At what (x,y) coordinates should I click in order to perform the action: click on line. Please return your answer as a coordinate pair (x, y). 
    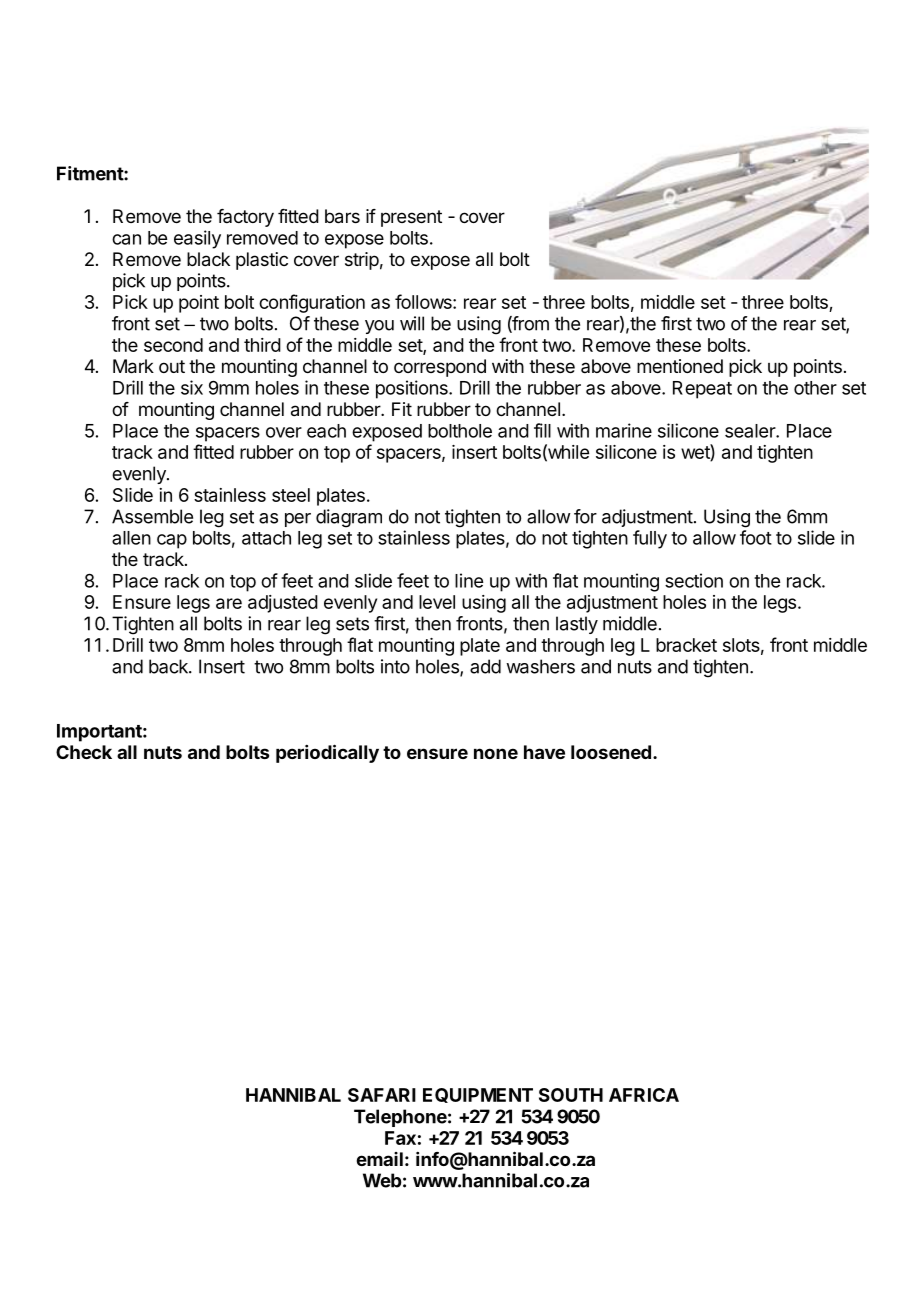
    Looking at the image, I should click on (469, 580).
